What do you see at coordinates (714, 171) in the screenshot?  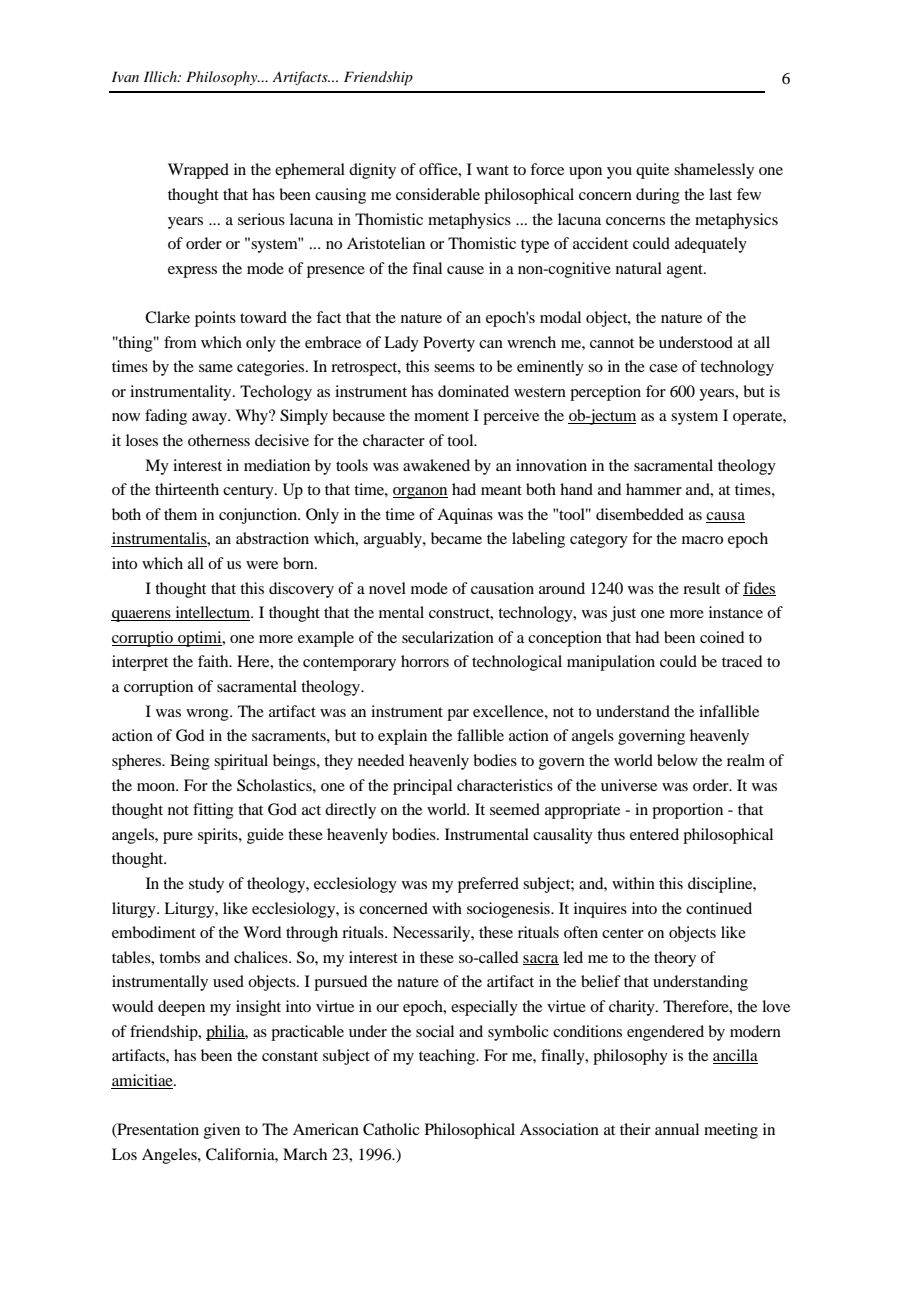 I see `shamelessly` at bounding box center [714, 171].
